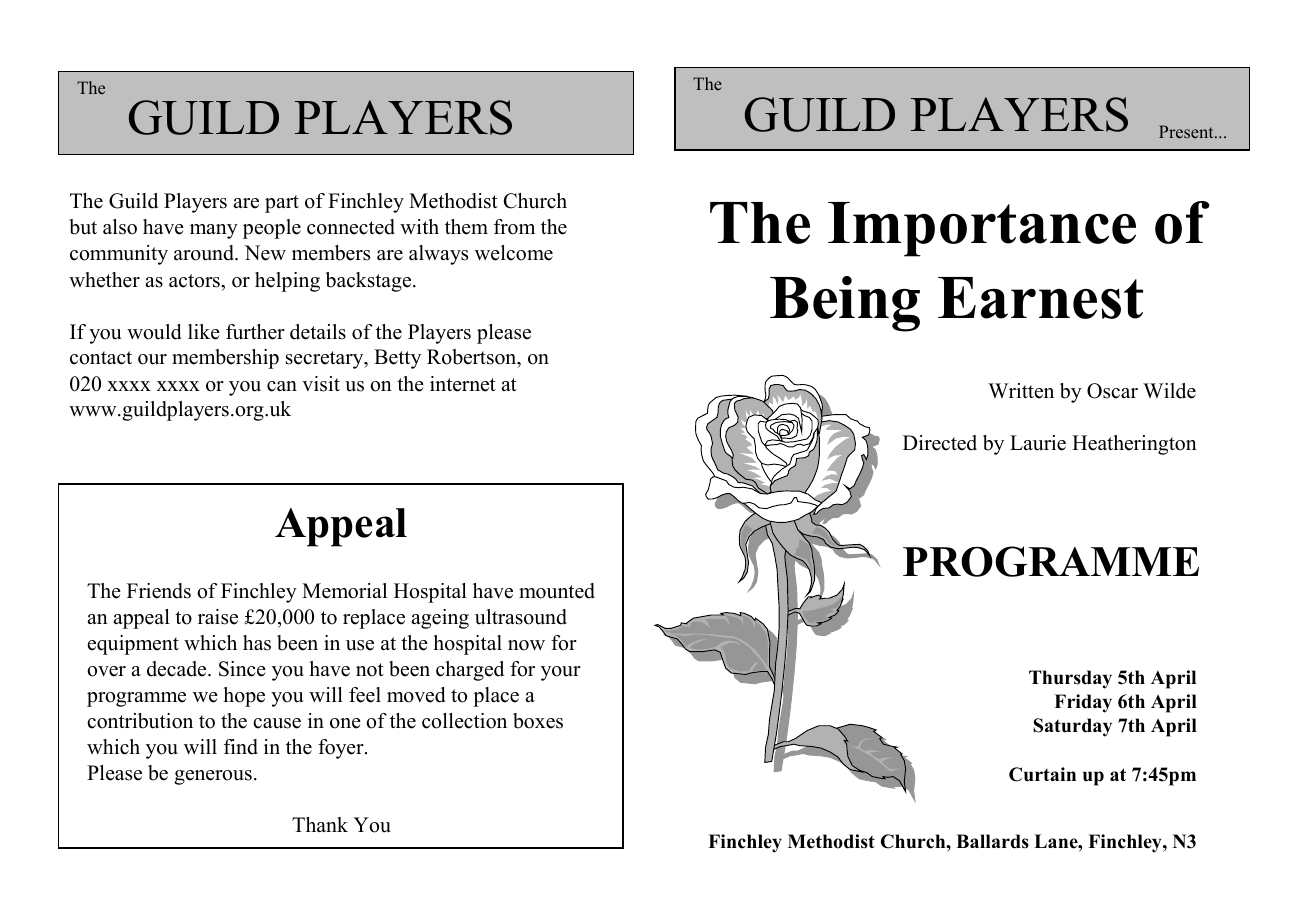  What do you see at coordinates (282, 204) in the screenshot?
I see `part` at bounding box center [282, 204].
